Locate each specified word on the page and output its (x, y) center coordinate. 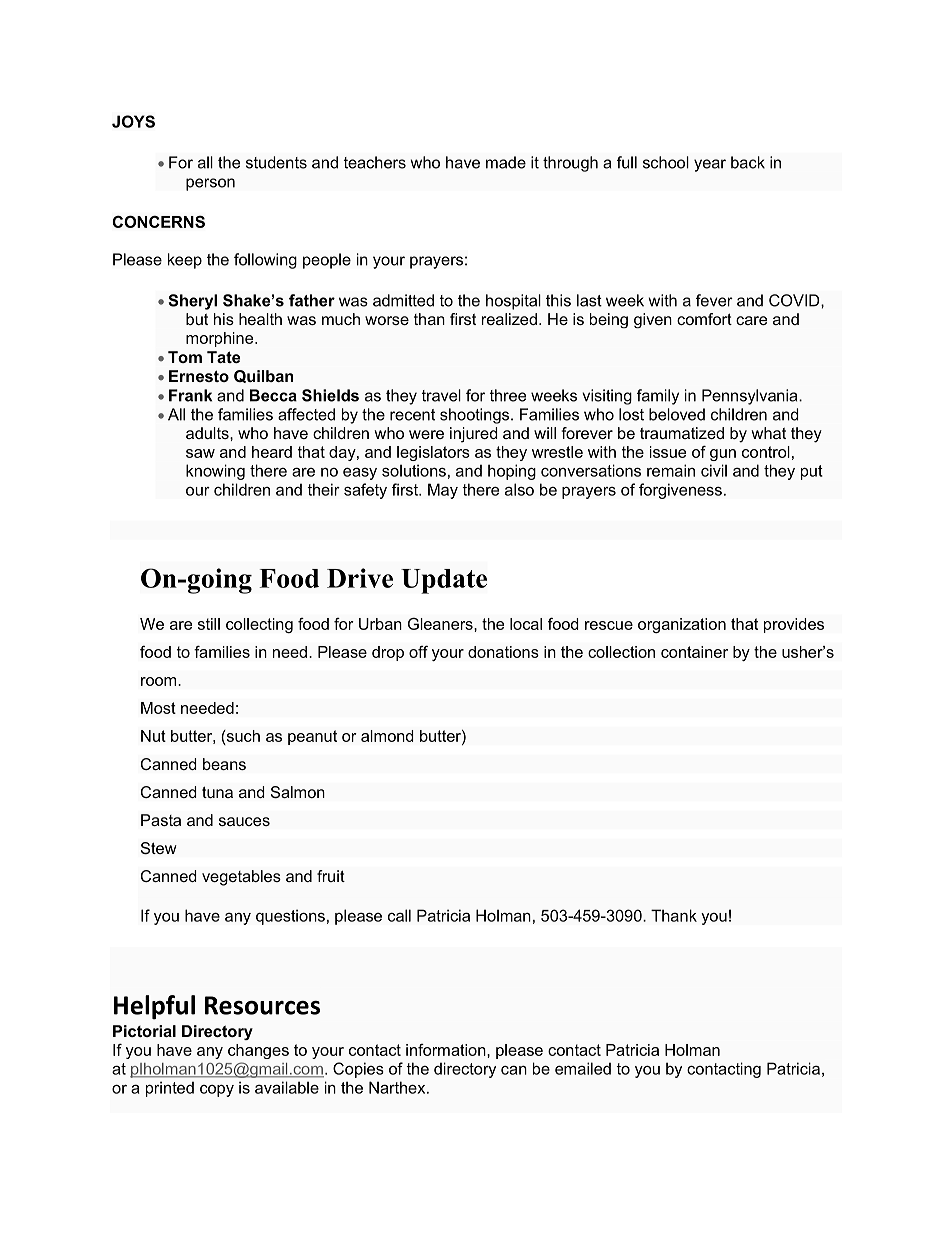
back (748, 162)
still (209, 624)
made (506, 162)
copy (217, 1091)
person (210, 184)
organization (682, 625)
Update (444, 581)
